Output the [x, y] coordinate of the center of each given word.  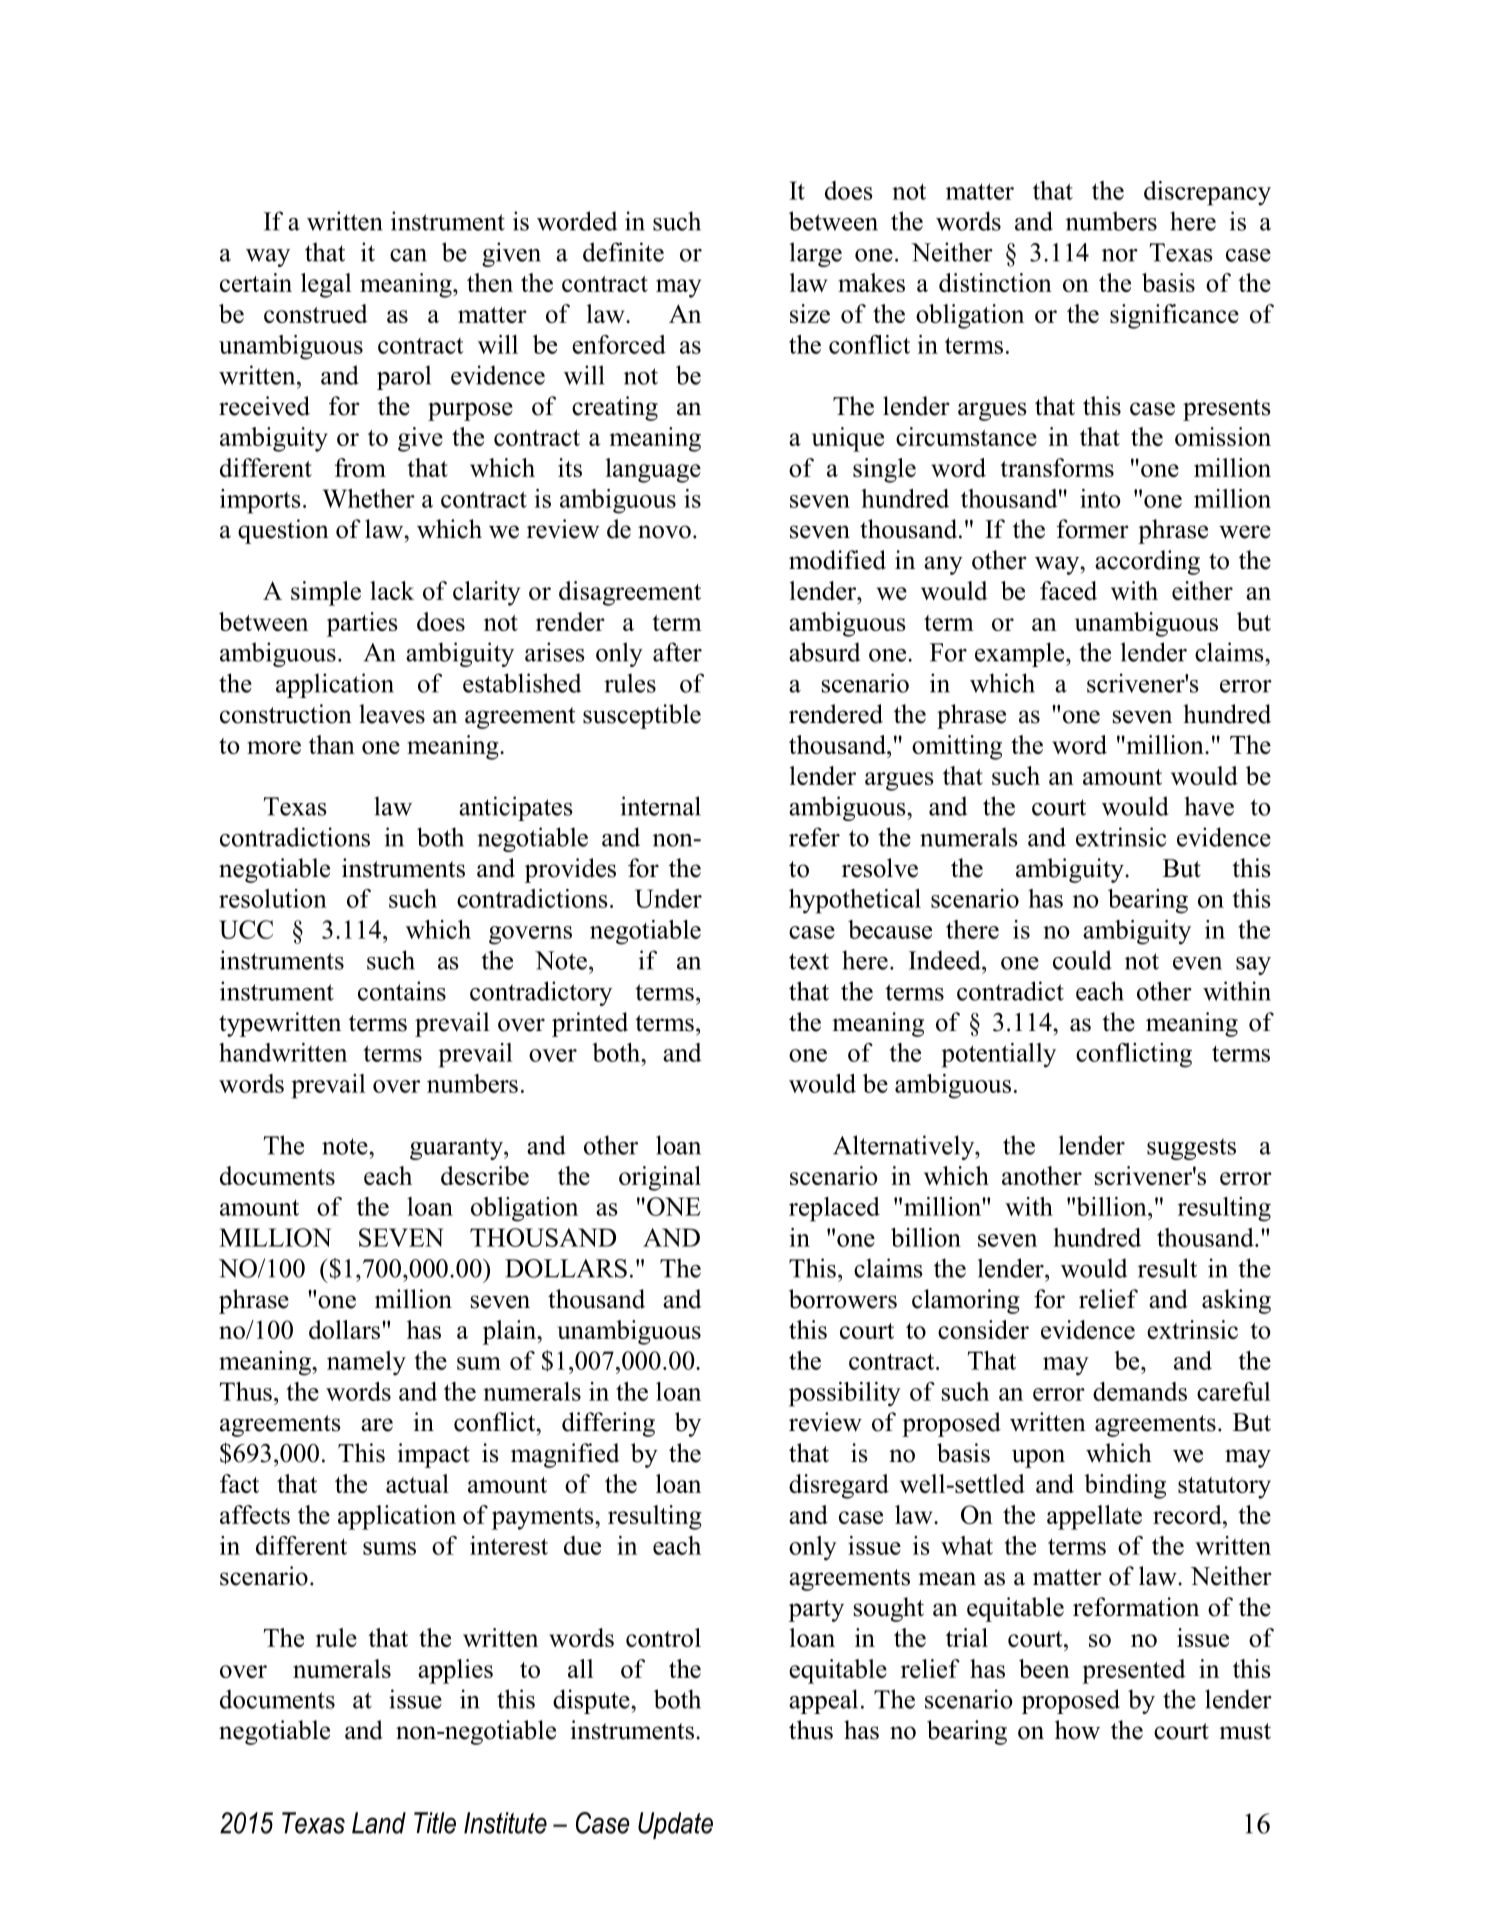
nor [1120, 255]
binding [1125, 1486]
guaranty [457, 1149]
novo [664, 532]
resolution [273, 898]
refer [814, 837]
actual [417, 1483]
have [1209, 806]
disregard [839, 1486]
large [816, 254]
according [1147, 562]
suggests [1191, 1149]
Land [379, 1823]
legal [326, 285]
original [660, 1178]
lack [392, 590]
